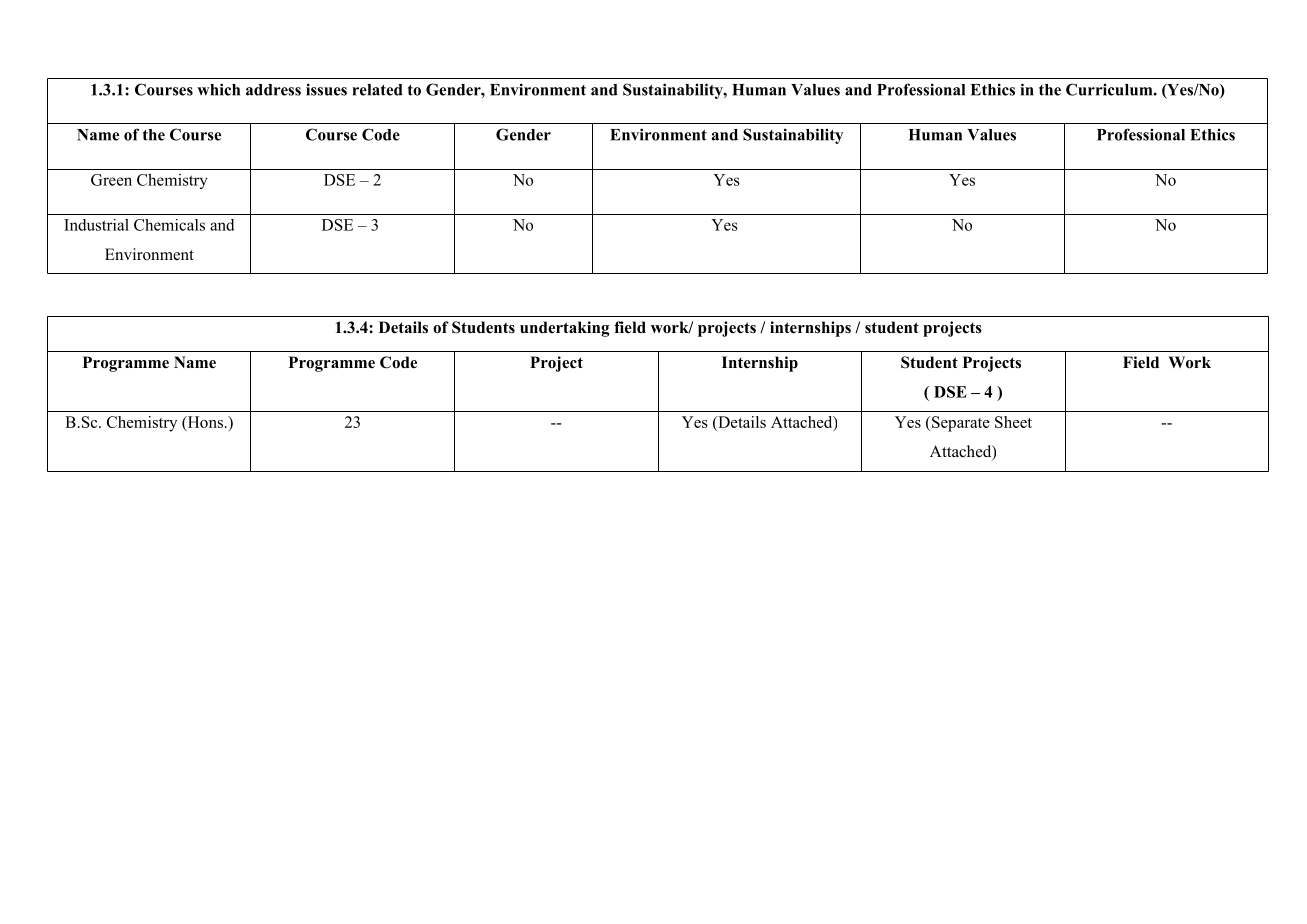  What do you see at coordinates (960, 424) in the screenshot?
I see `Separate` at bounding box center [960, 424].
